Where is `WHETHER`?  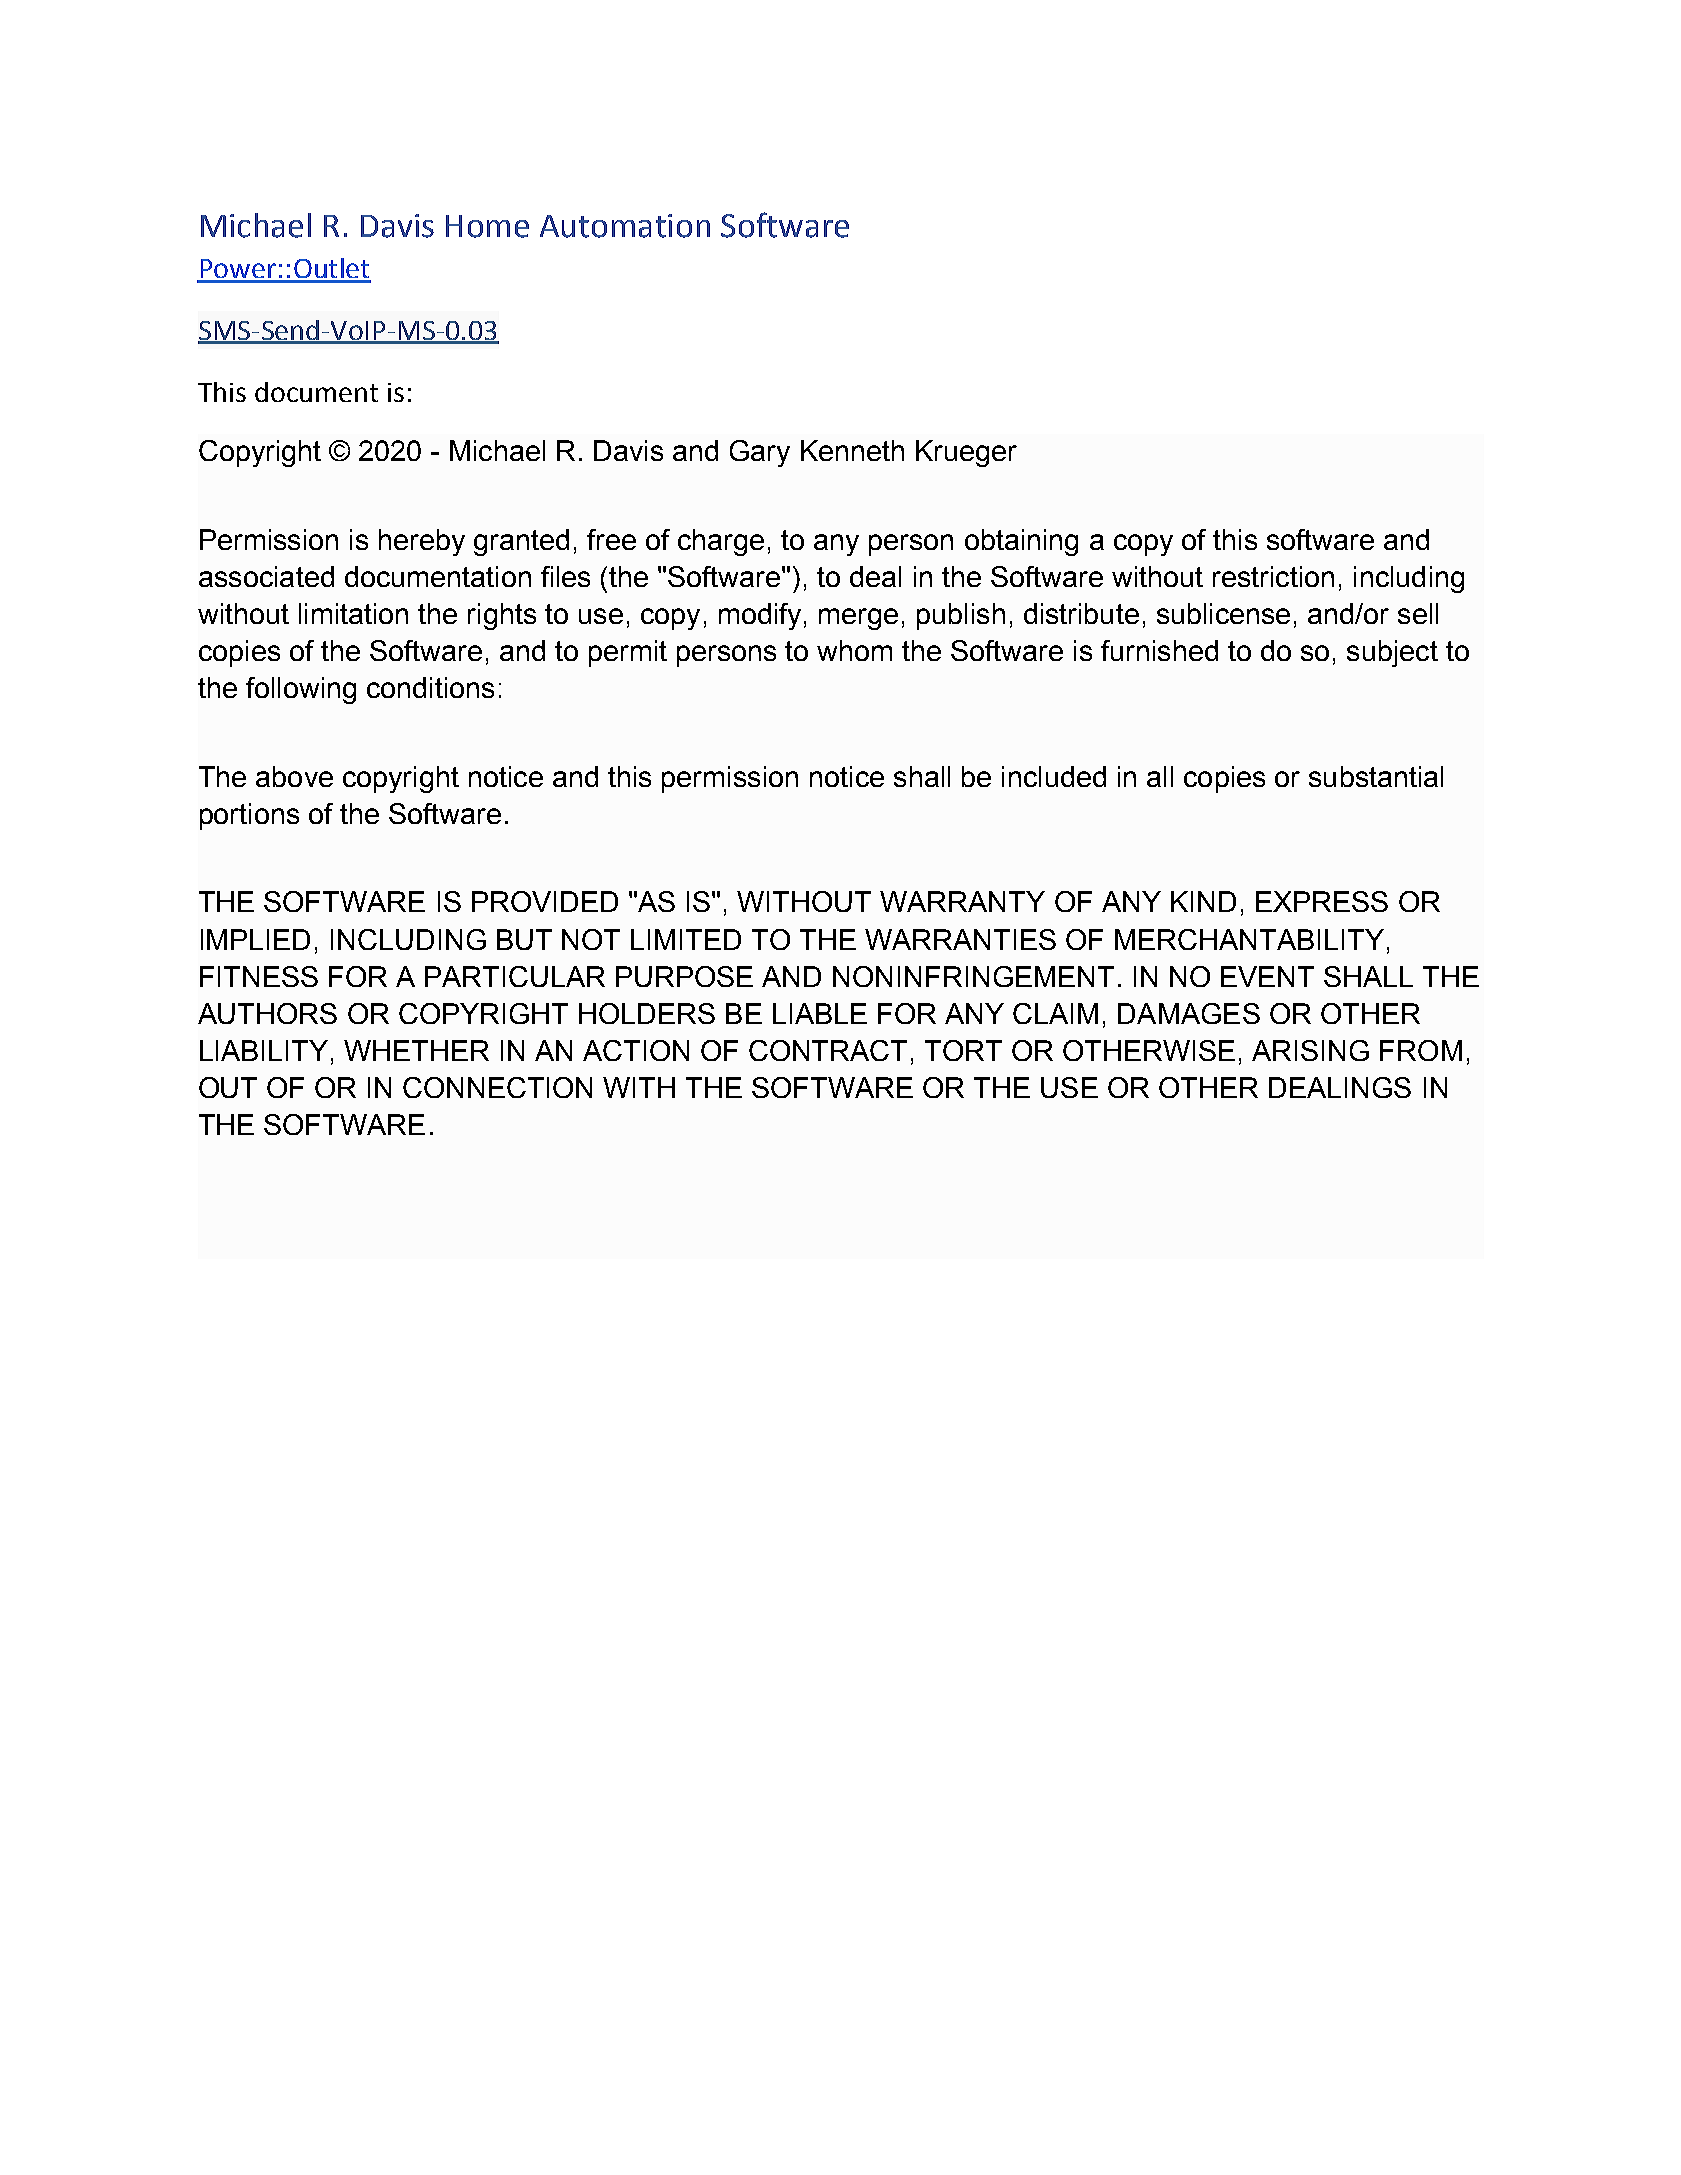 WHETHER is located at coordinates (416, 1050).
